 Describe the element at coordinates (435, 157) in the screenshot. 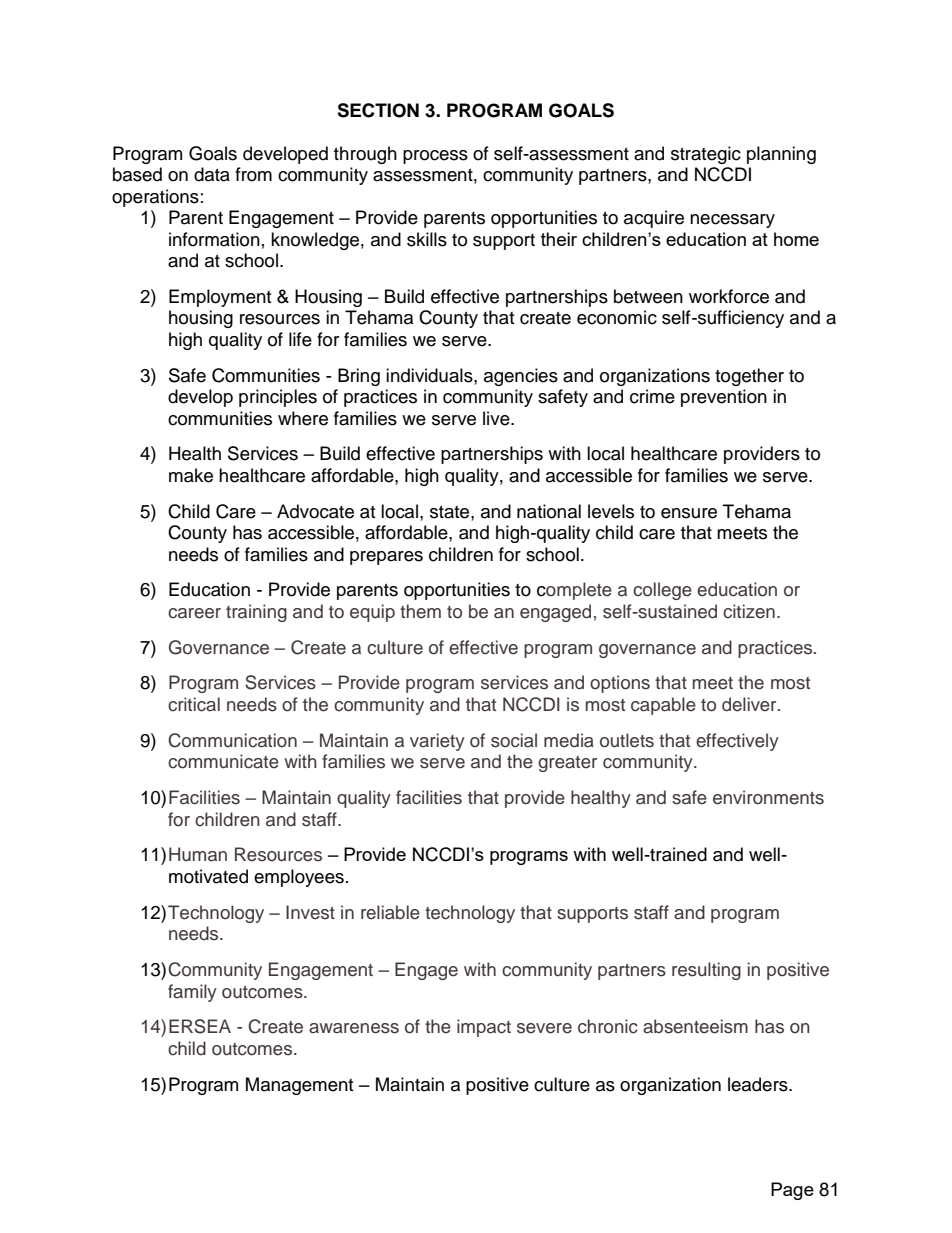

I see `process` at that location.
